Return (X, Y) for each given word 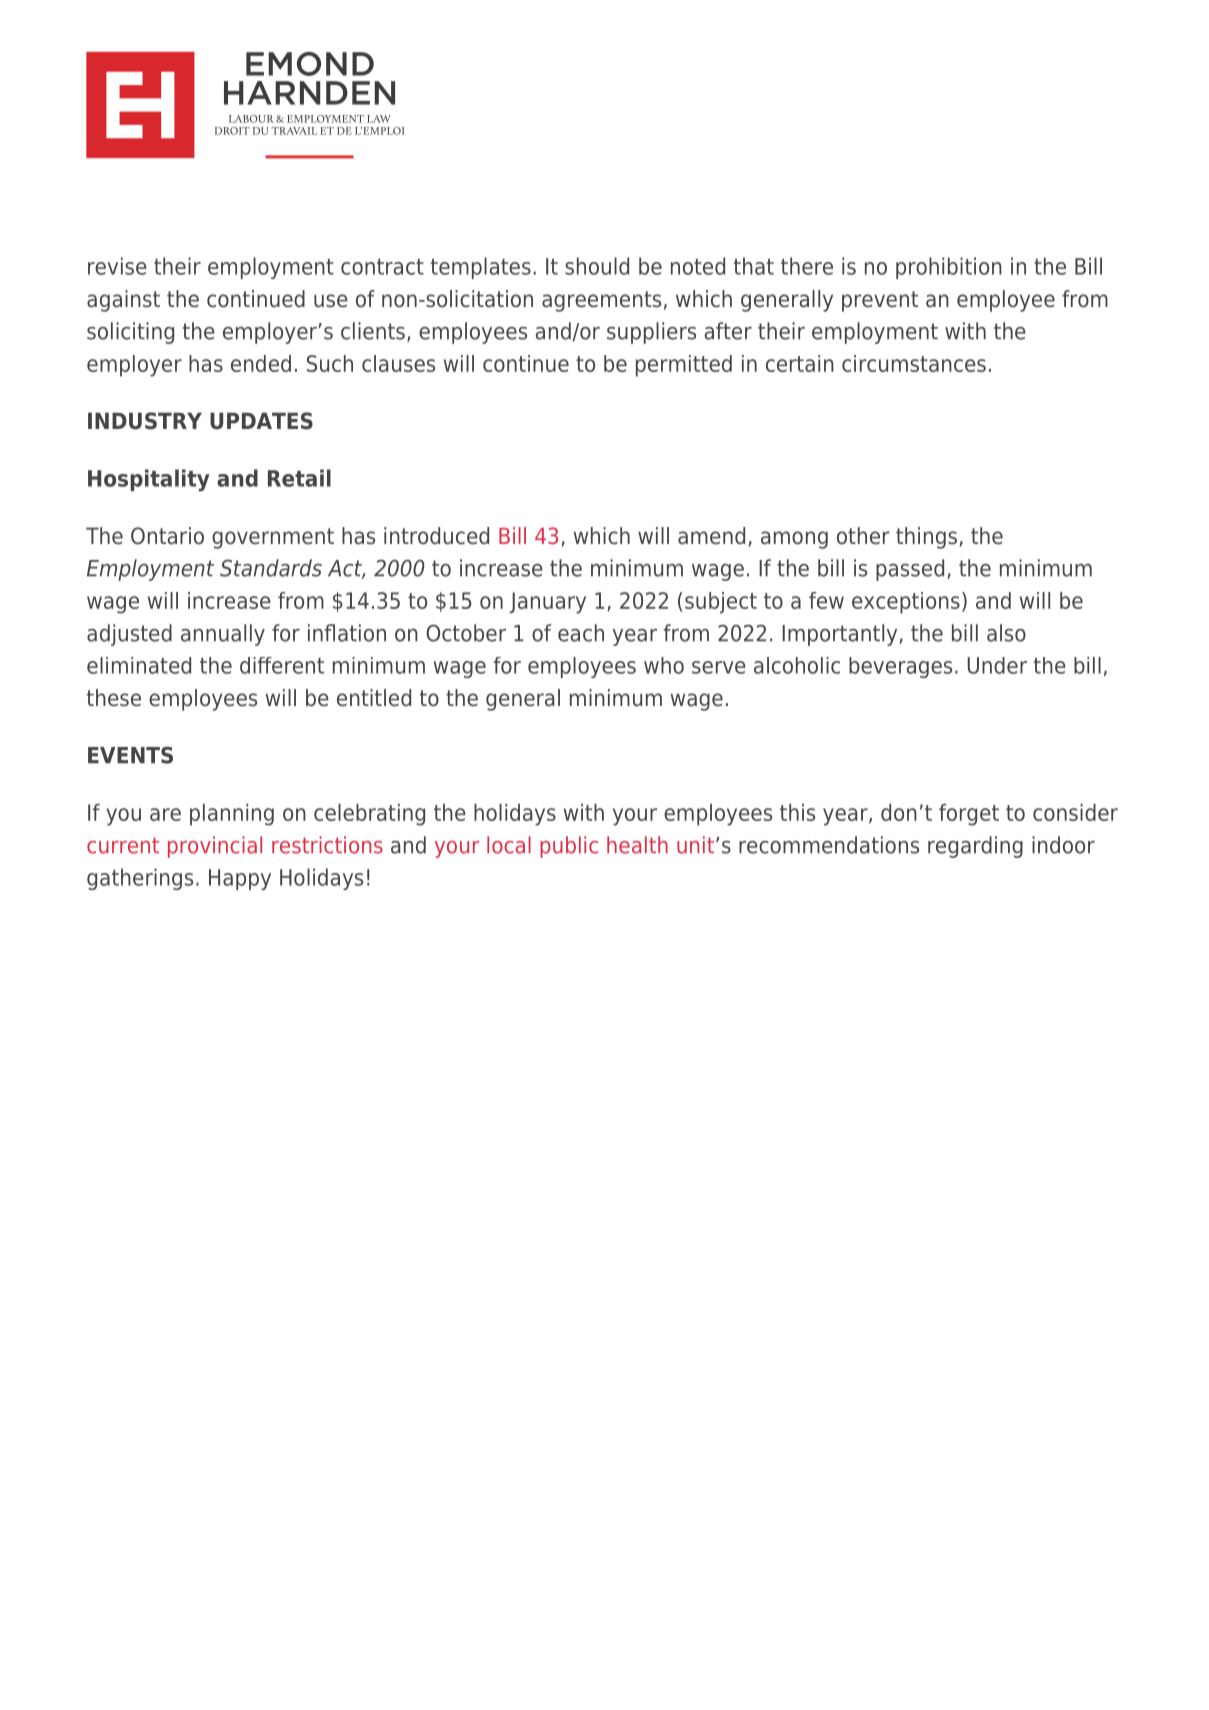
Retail (299, 478)
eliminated (139, 665)
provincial (215, 847)
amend (711, 536)
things (926, 538)
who (664, 665)
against (123, 301)
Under (997, 665)
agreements (601, 301)
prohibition (949, 268)
